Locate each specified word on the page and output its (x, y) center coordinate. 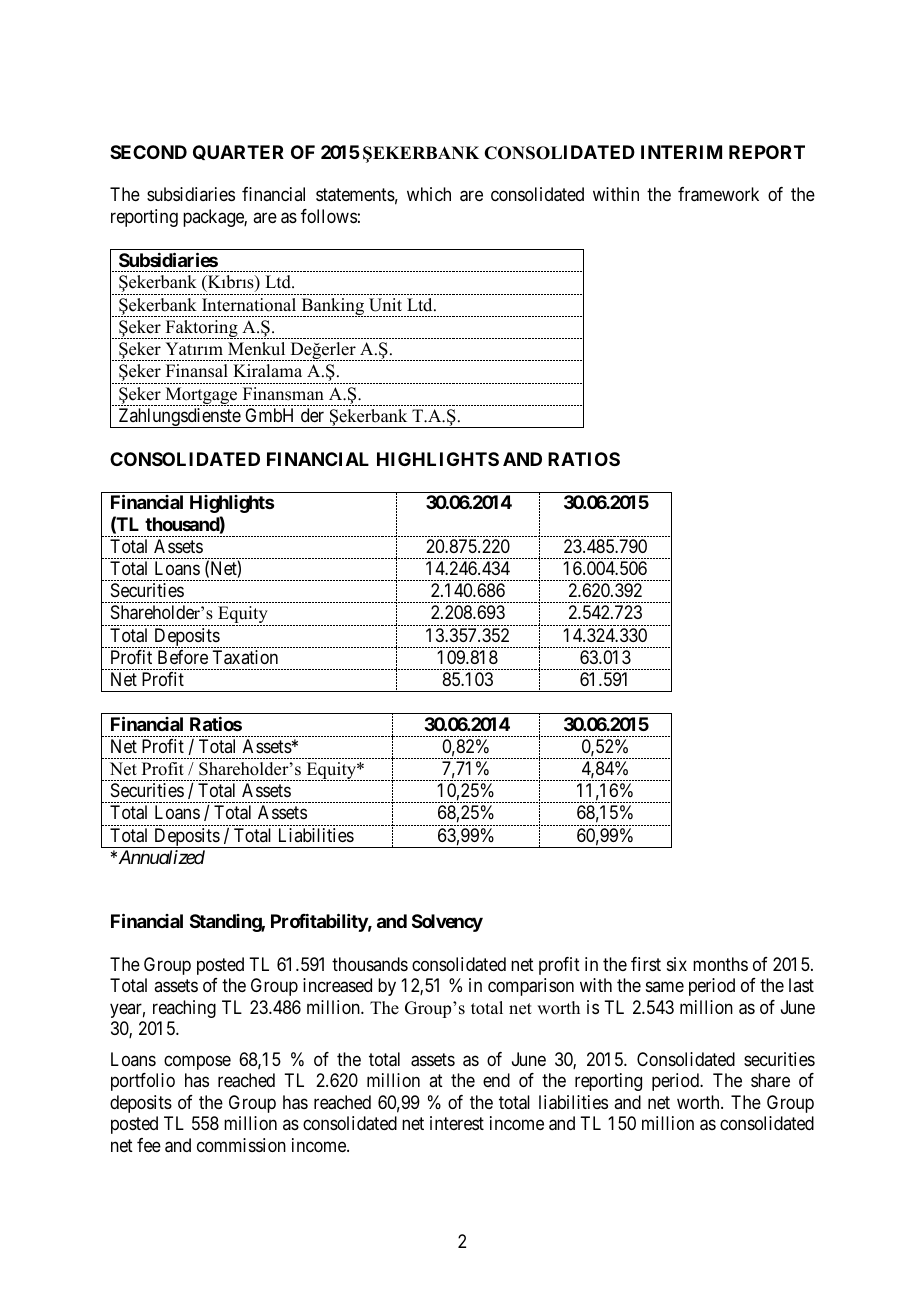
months (720, 964)
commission (241, 1145)
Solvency (447, 923)
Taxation (245, 657)
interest (457, 1123)
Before (183, 657)
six (677, 964)
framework (718, 194)
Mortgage (201, 396)
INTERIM (681, 152)
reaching (184, 1009)
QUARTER (238, 152)
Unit (385, 305)
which (429, 194)
